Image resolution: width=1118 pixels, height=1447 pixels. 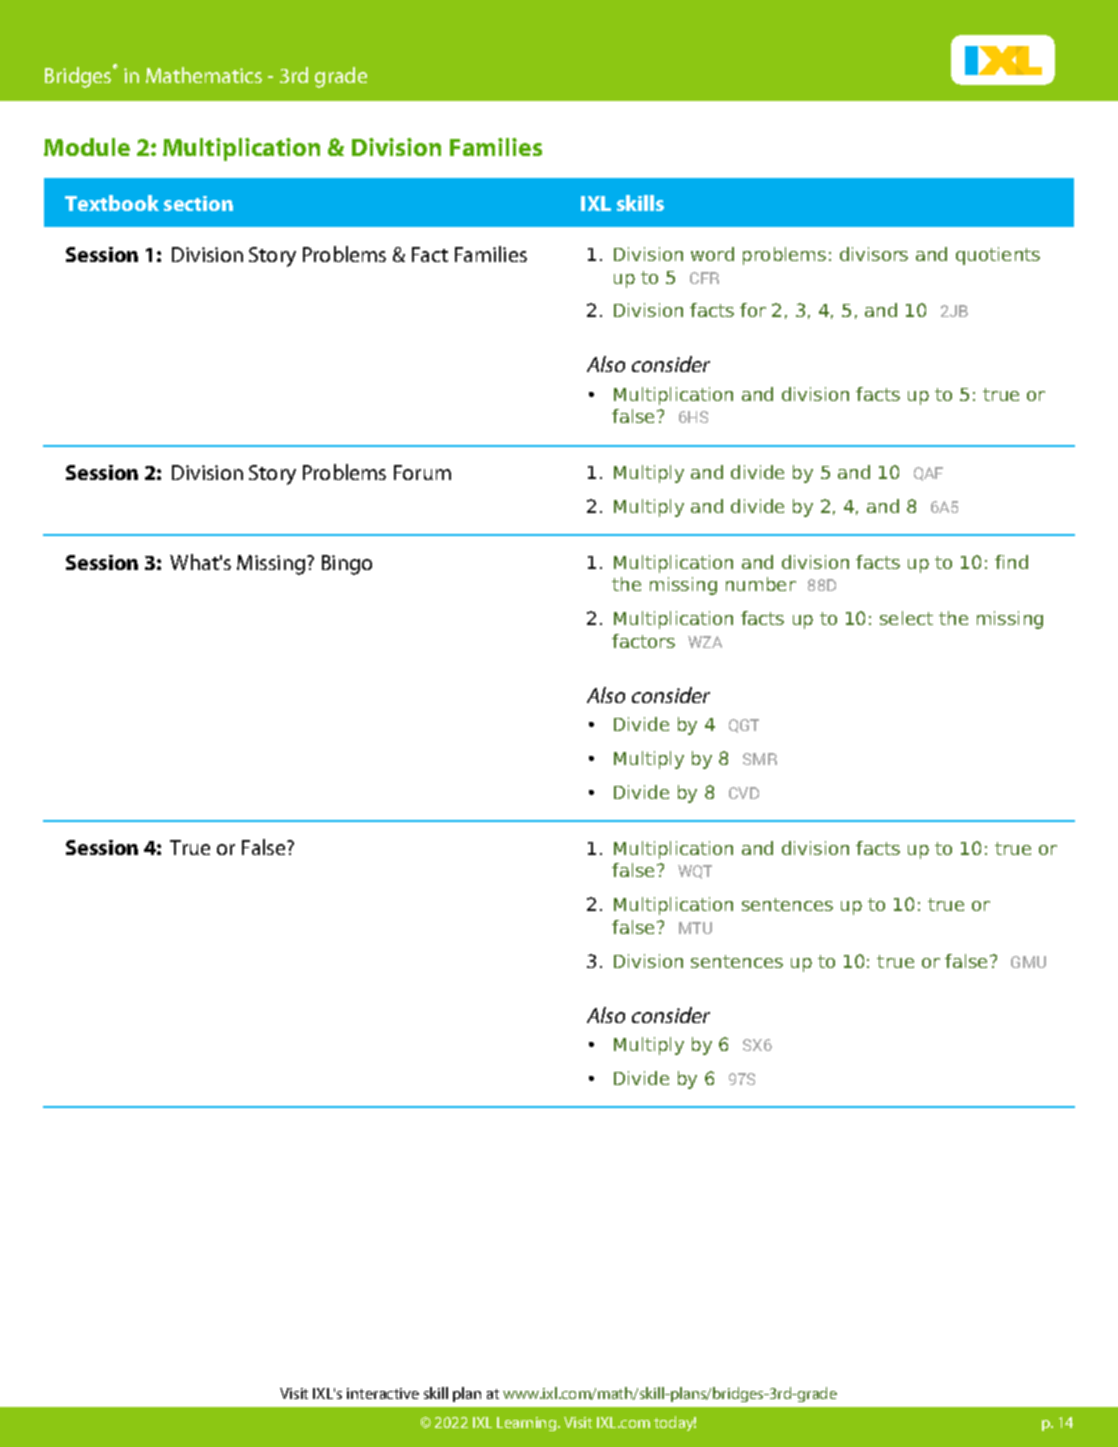 I want to click on section, so click(x=198, y=203).
